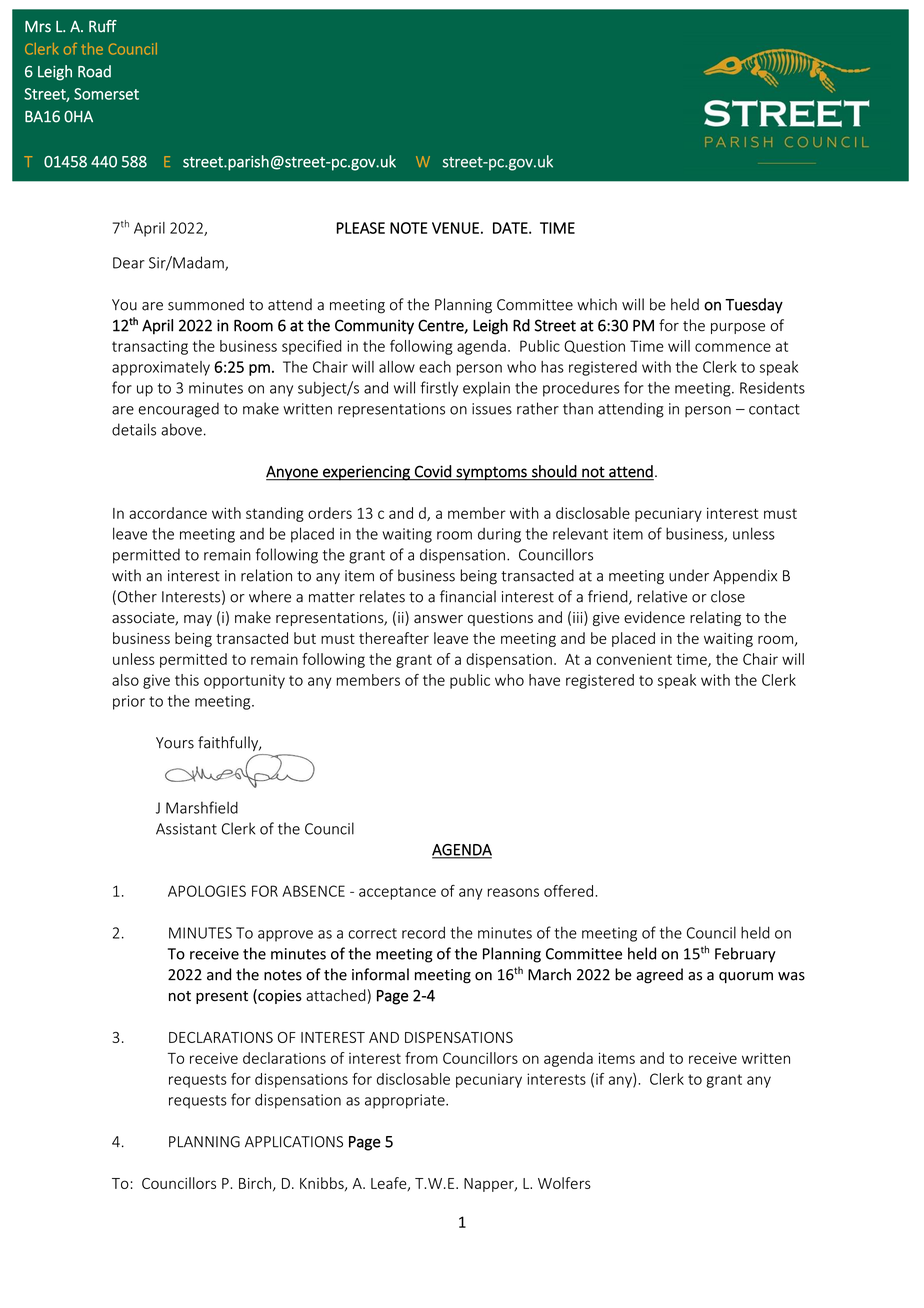 Image resolution: width=924 pixels, height=1308 pixels. What do you see at coordinates (511, 228) in the screenshot?
I see `DATE` at bounding box center [511, 228].
